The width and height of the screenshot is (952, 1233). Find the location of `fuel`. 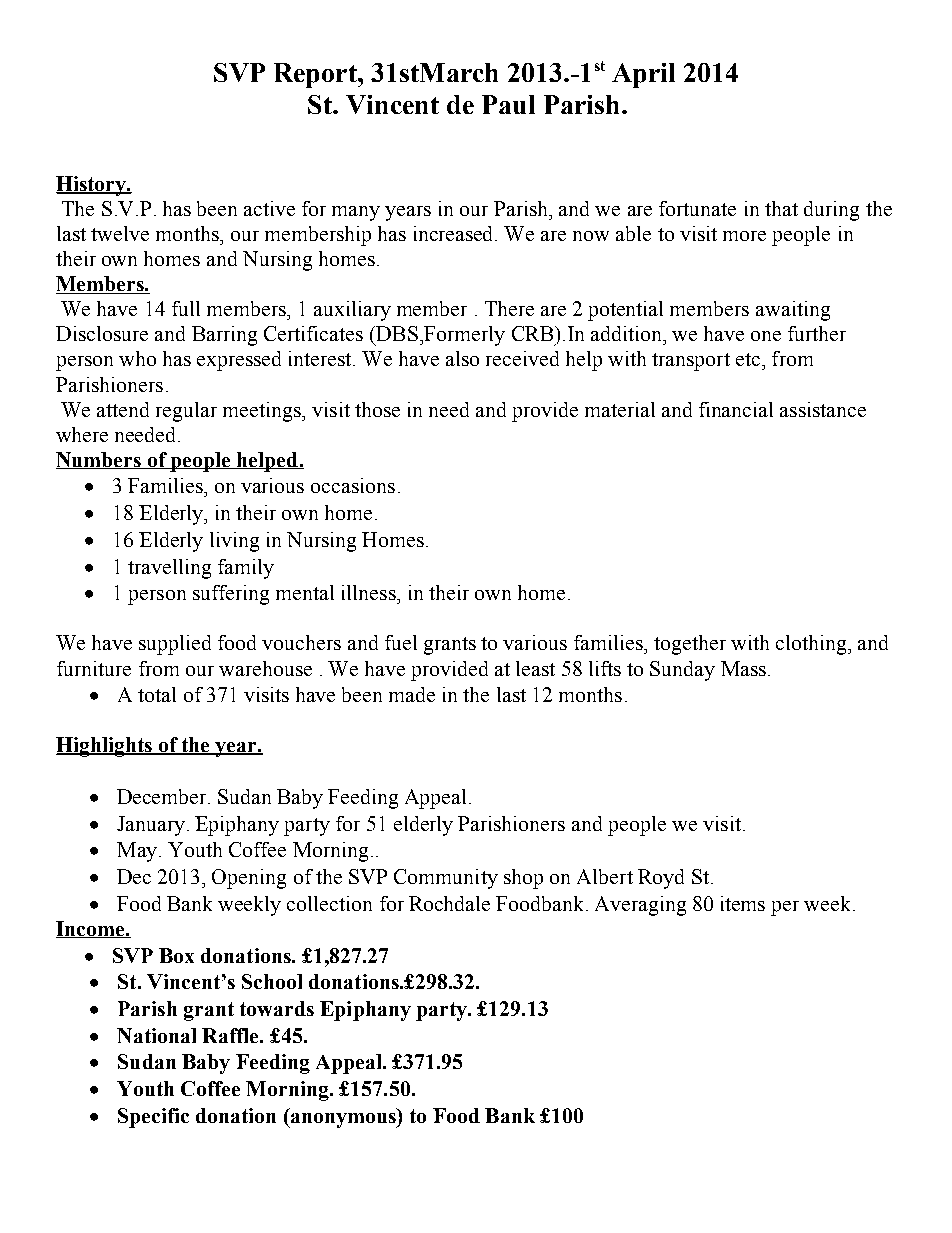

fuel is located at coordinates (401, 642).
